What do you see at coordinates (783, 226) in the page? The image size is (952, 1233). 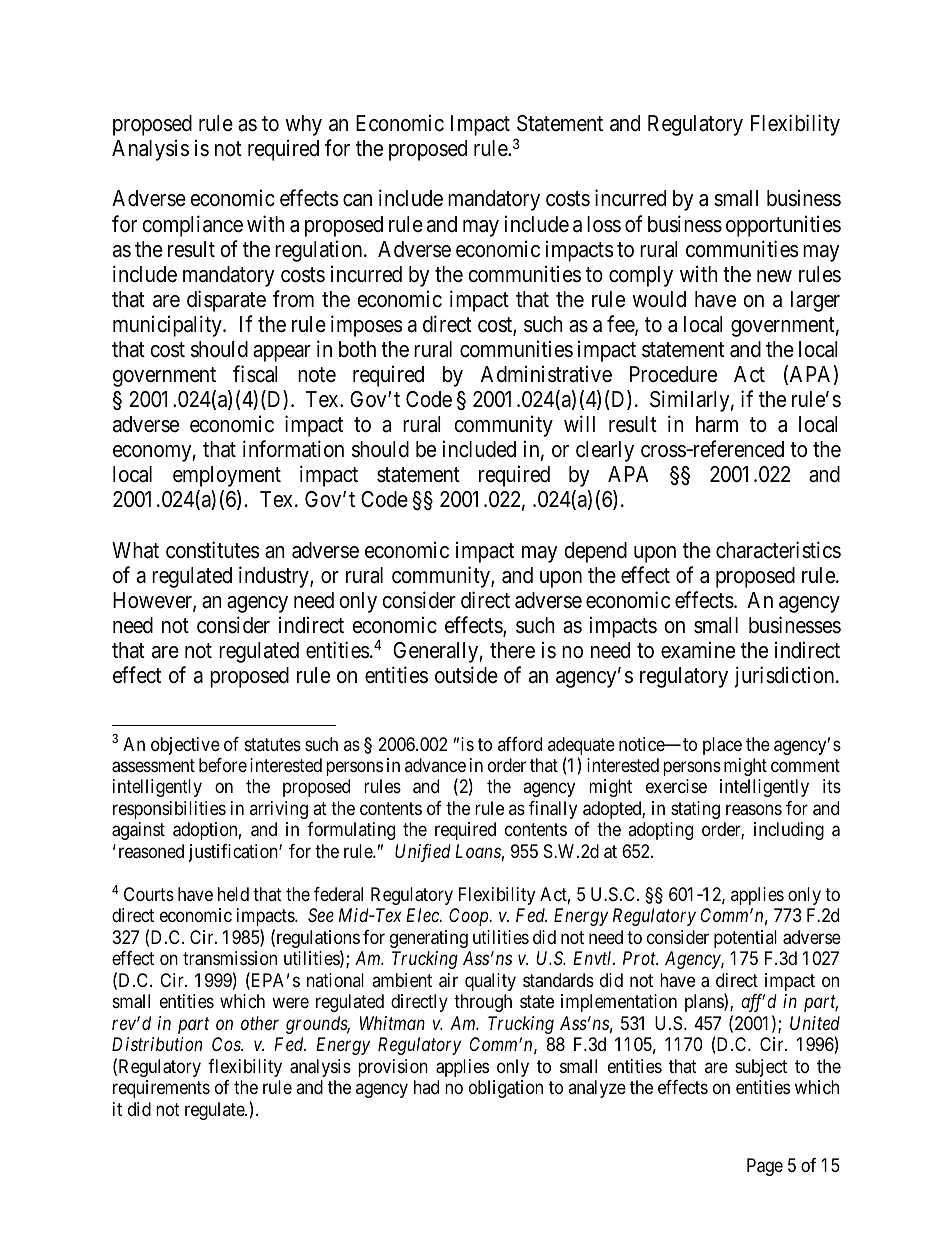 I see `opportunities` at bounding box center [783, 226].
